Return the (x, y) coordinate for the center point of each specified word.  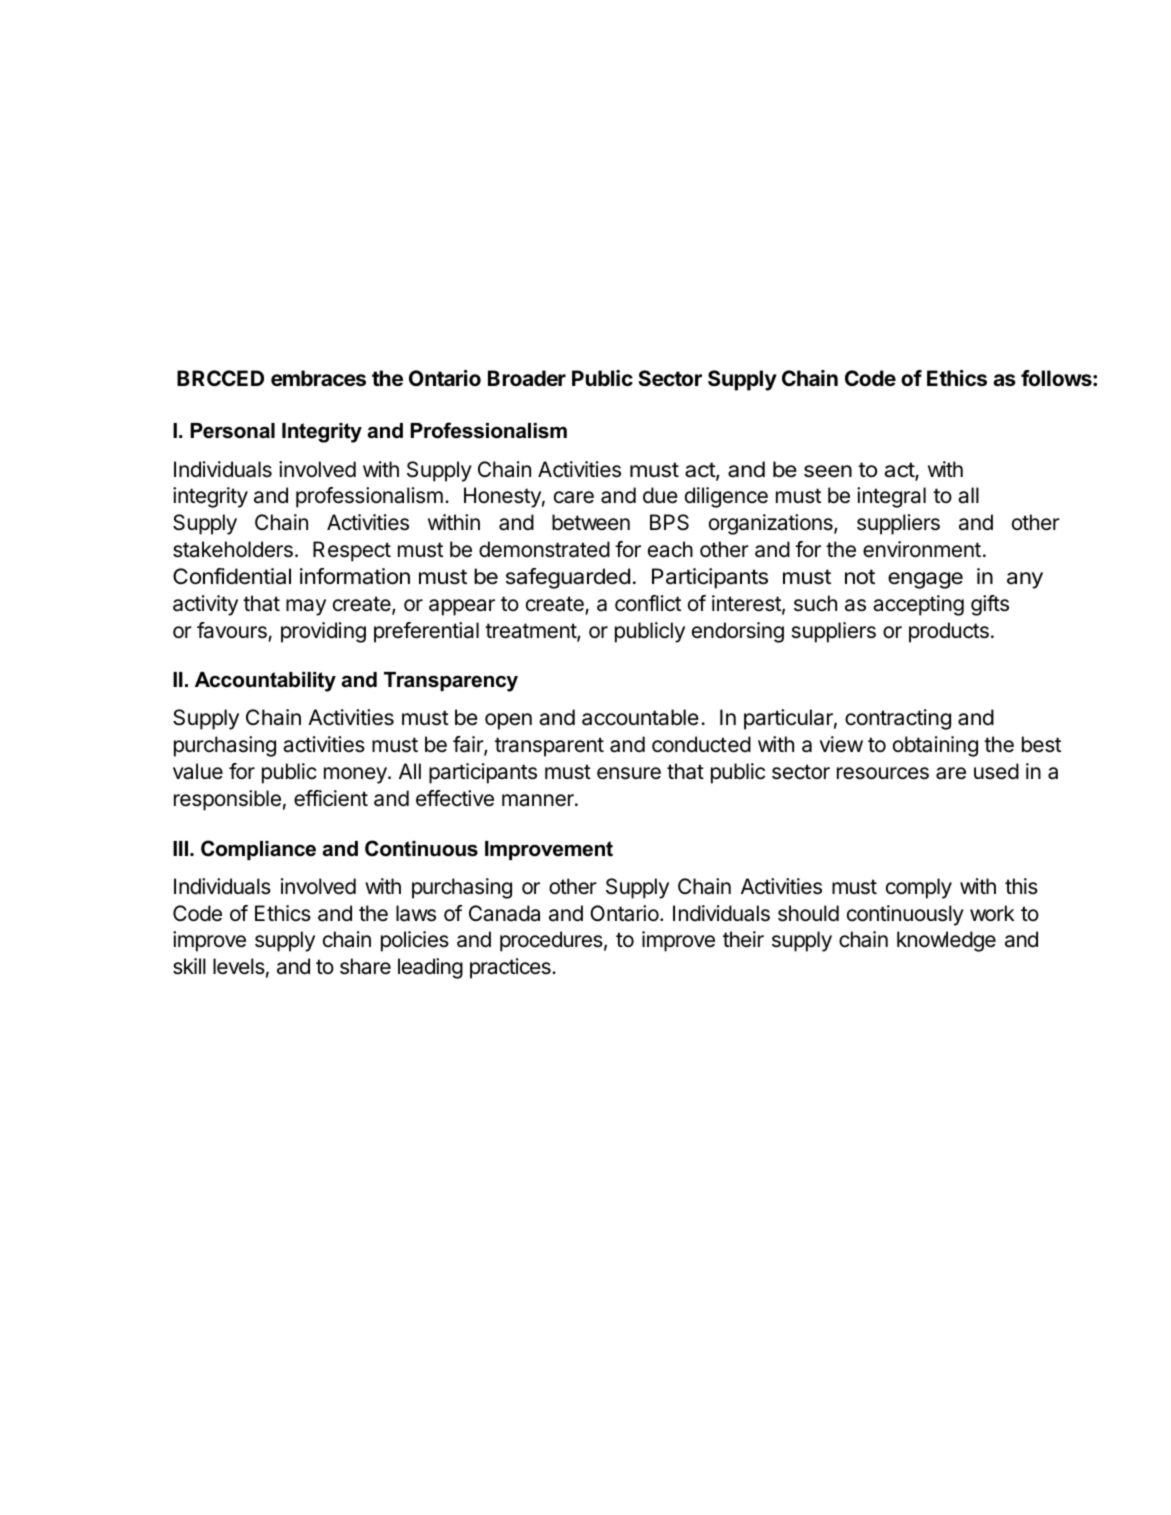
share (365, 966)
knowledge (946, 941)
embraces (318, 378)
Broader (527, 378)
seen (828, 471)
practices (511, 968)
